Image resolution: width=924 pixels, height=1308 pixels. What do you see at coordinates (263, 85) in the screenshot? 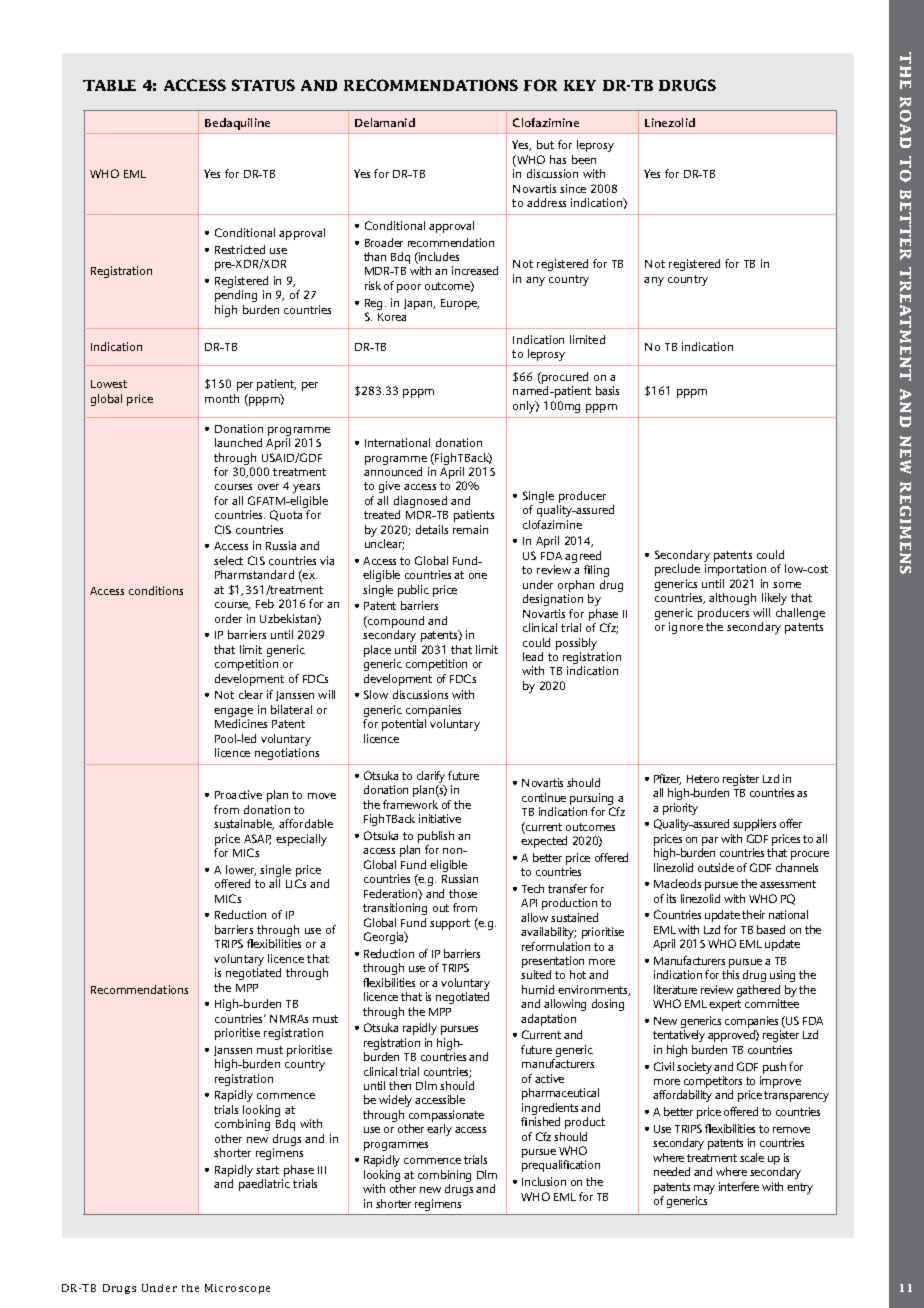
I see `STATUS` at bounding box center [263, 85].
